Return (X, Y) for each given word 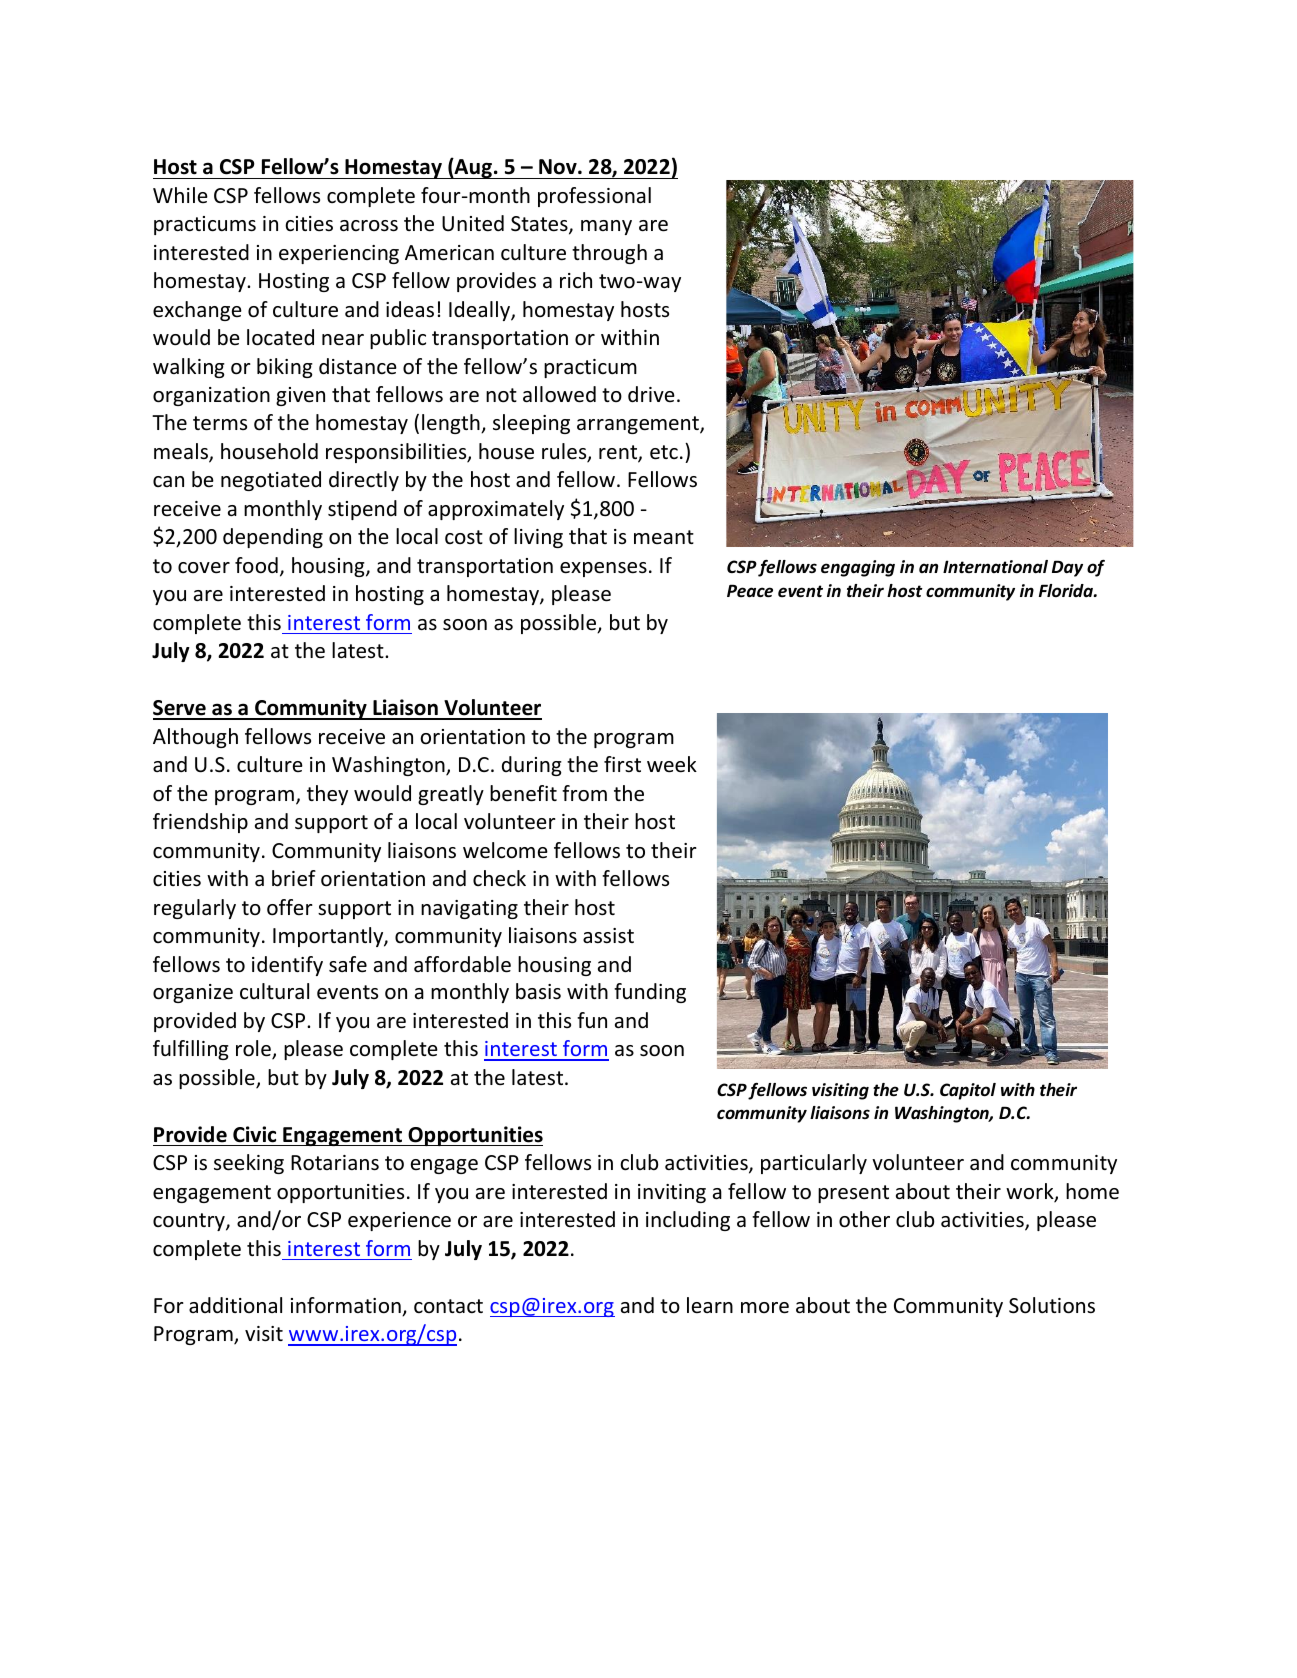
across (369, 226)
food (256, 565)
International (995, 567)
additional (235, 1305)
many (606, 227)
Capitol (968, 1091)
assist (608, 936)
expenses (603, 569)
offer (290, 907)
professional (594, 197)
